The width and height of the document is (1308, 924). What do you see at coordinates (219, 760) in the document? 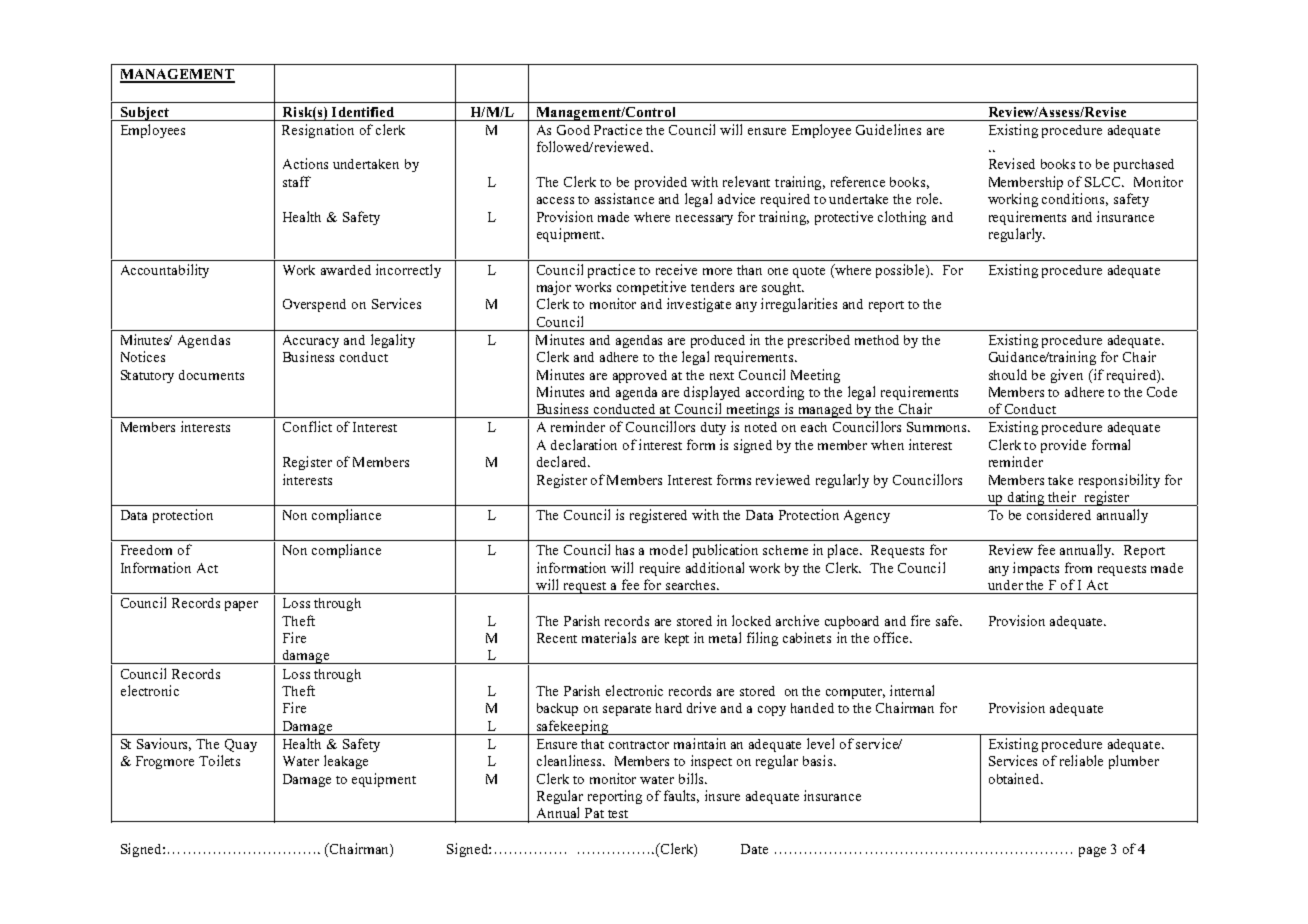
I see `Toilets` at bounding box center [219, 760].
